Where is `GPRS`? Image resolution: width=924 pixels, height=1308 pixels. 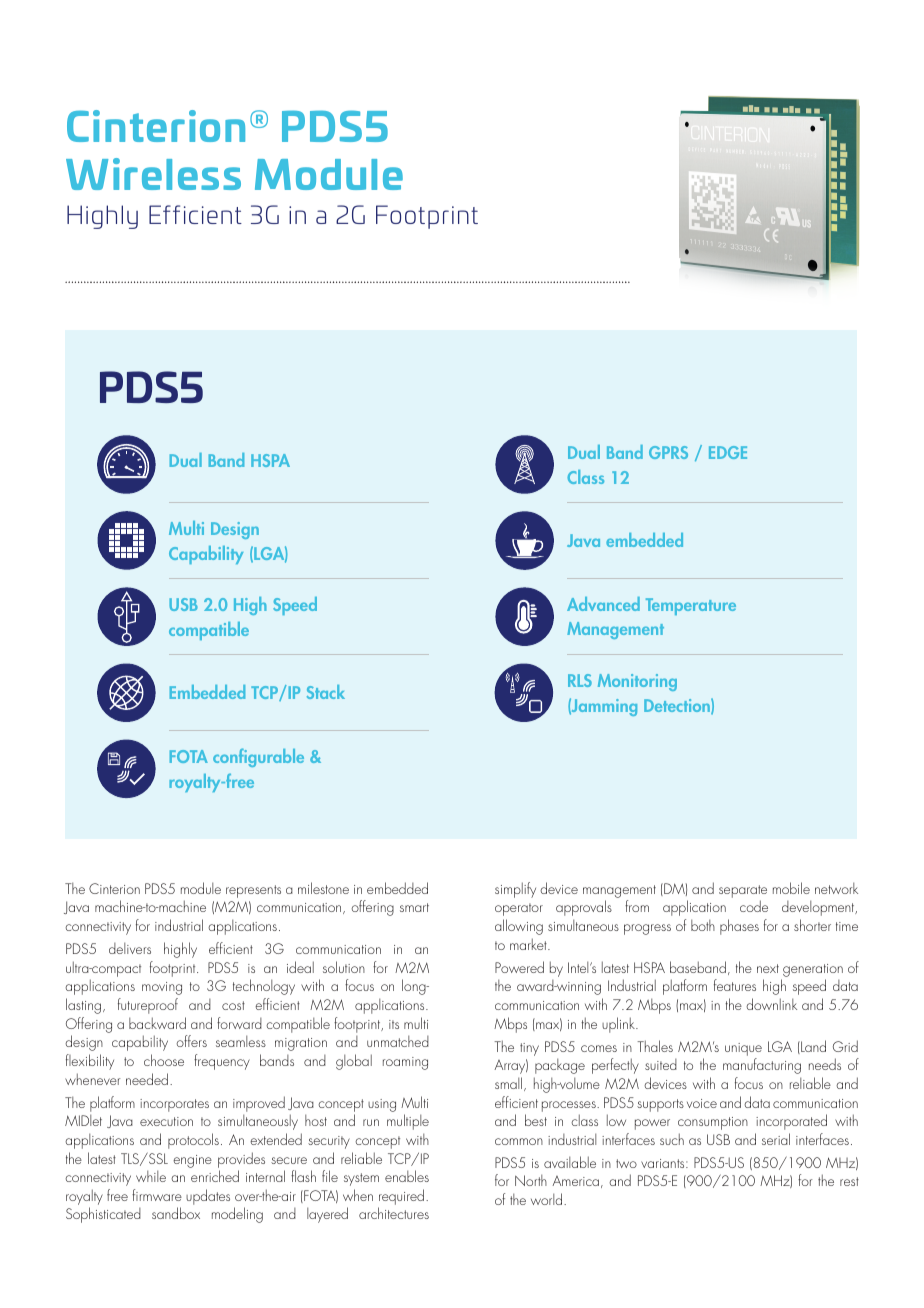 GPRS is located at coordinates (668, 452).
